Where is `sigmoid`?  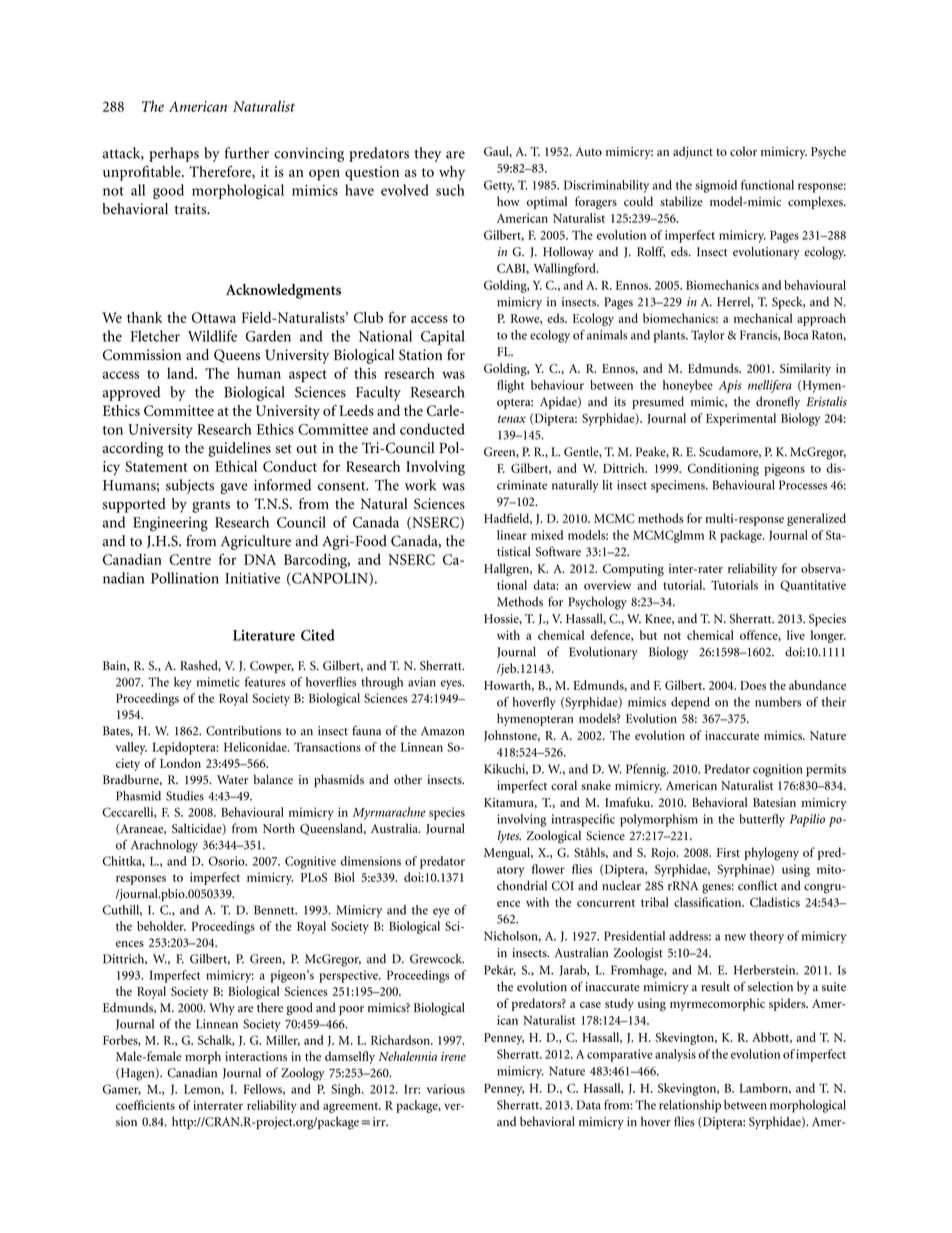
sigmoid is located at coordinates (716, 186).
